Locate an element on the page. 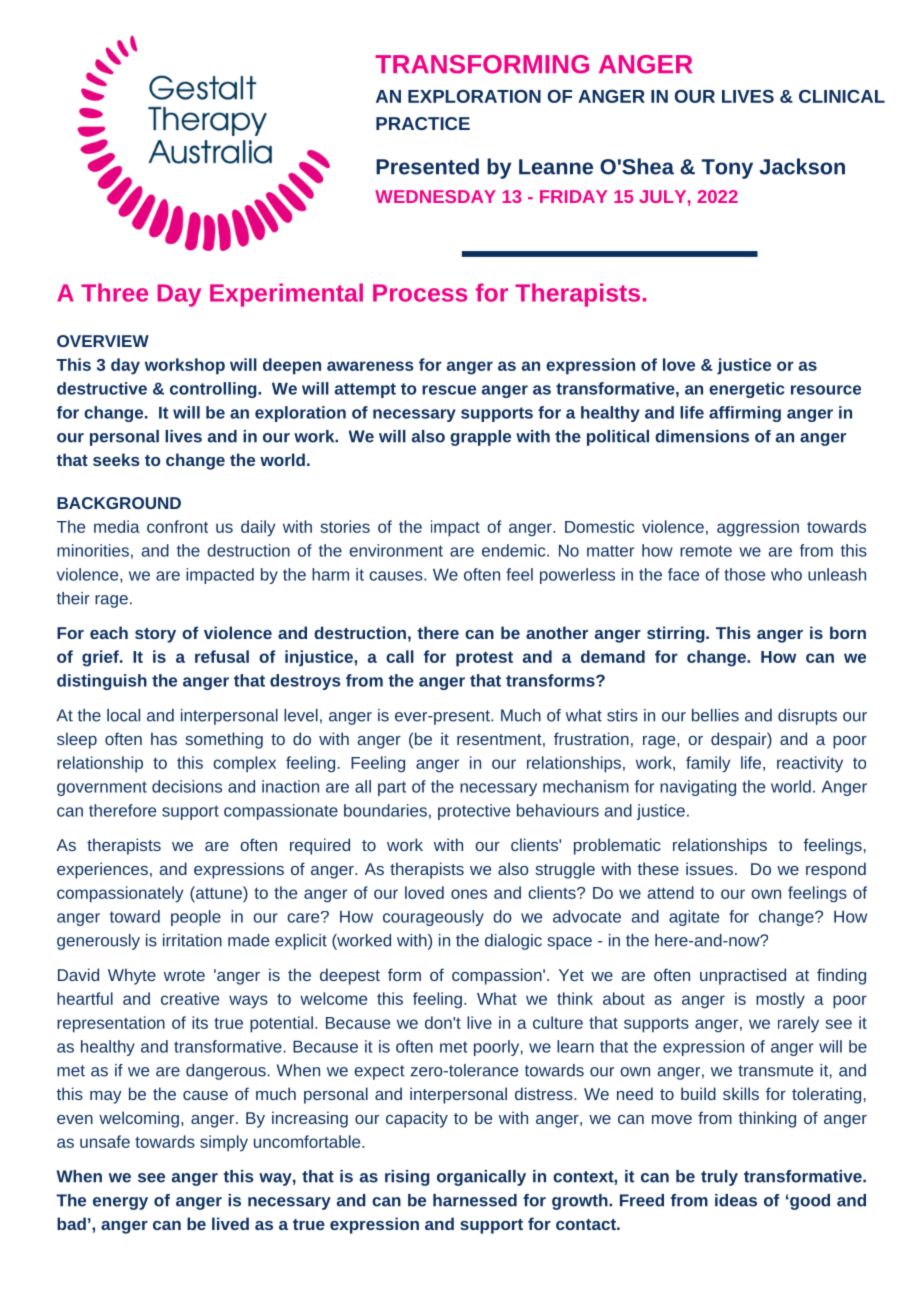 This document has height=1309, width=924. Tony is located at coordinates (727, 169).
